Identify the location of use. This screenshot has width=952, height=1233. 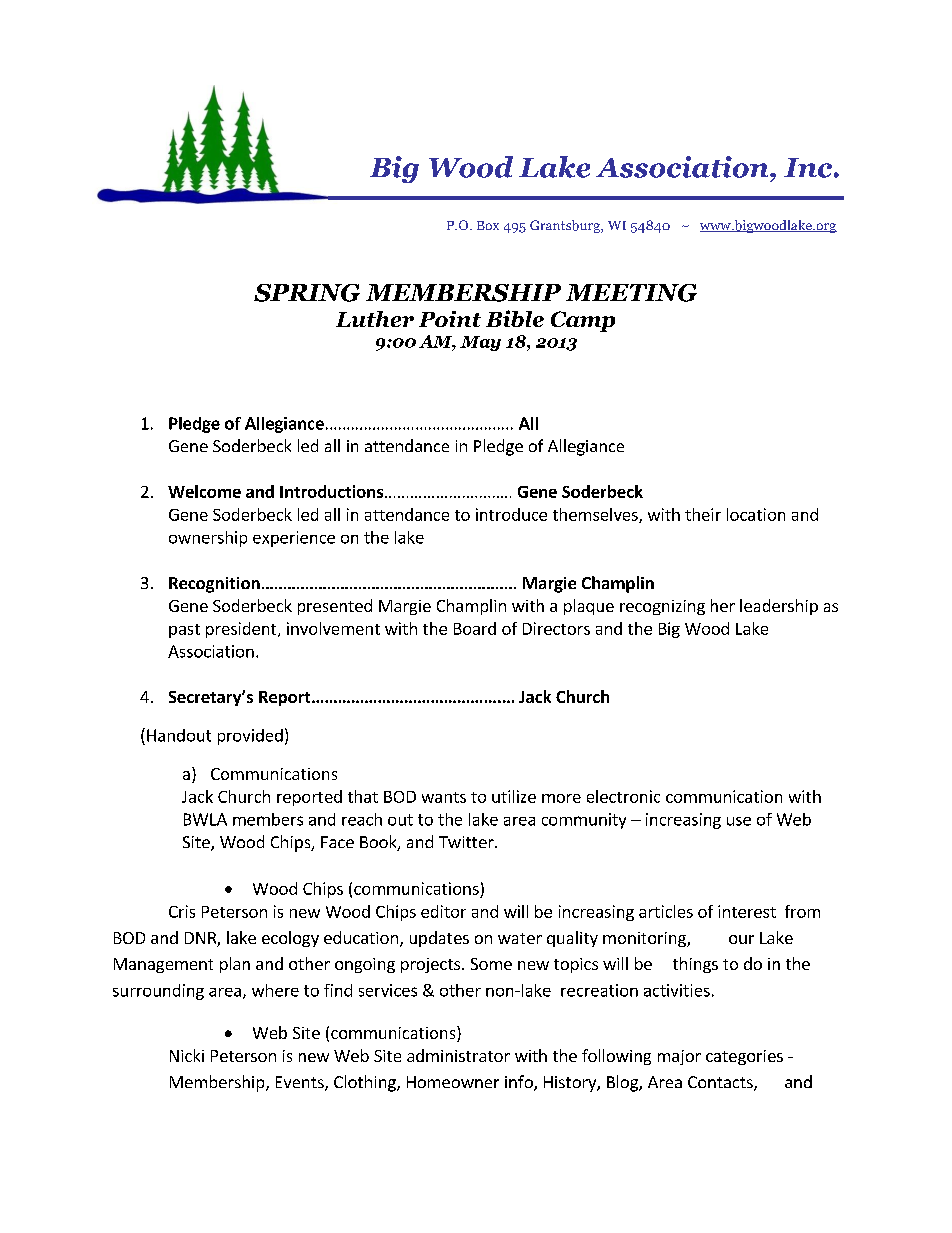
(739, 821).
